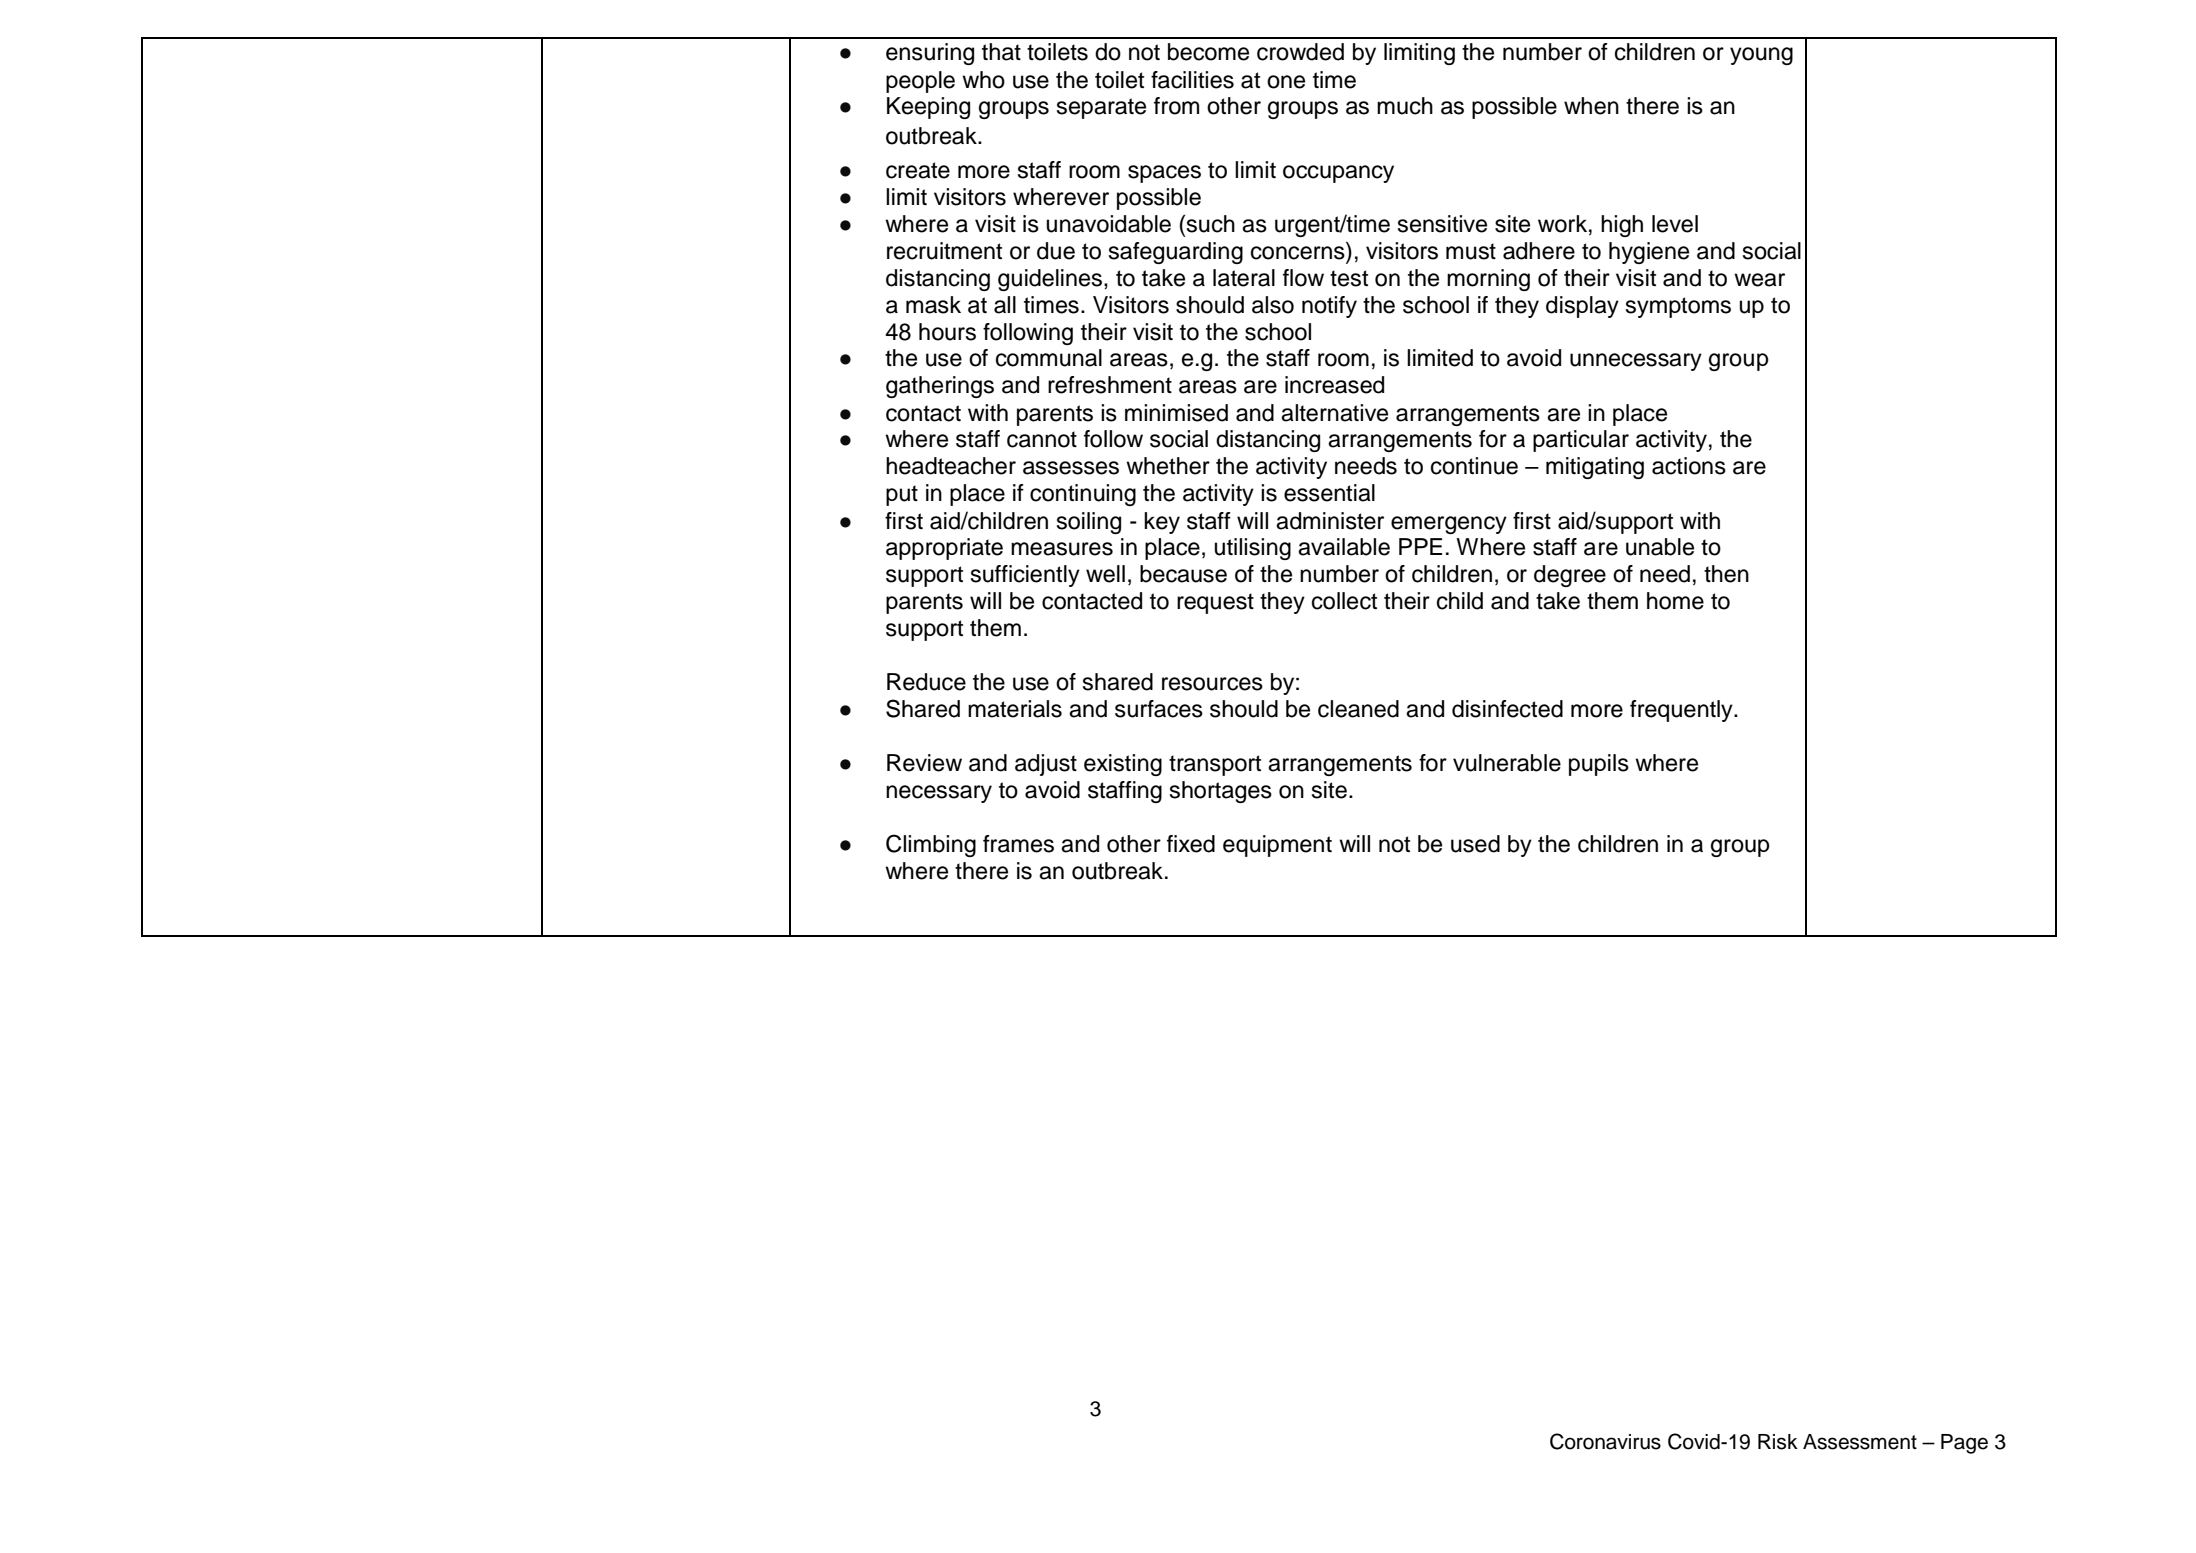 The height and width of the screenshot is (1553, 2196). I want to click on frames, so click(1018, 844).
